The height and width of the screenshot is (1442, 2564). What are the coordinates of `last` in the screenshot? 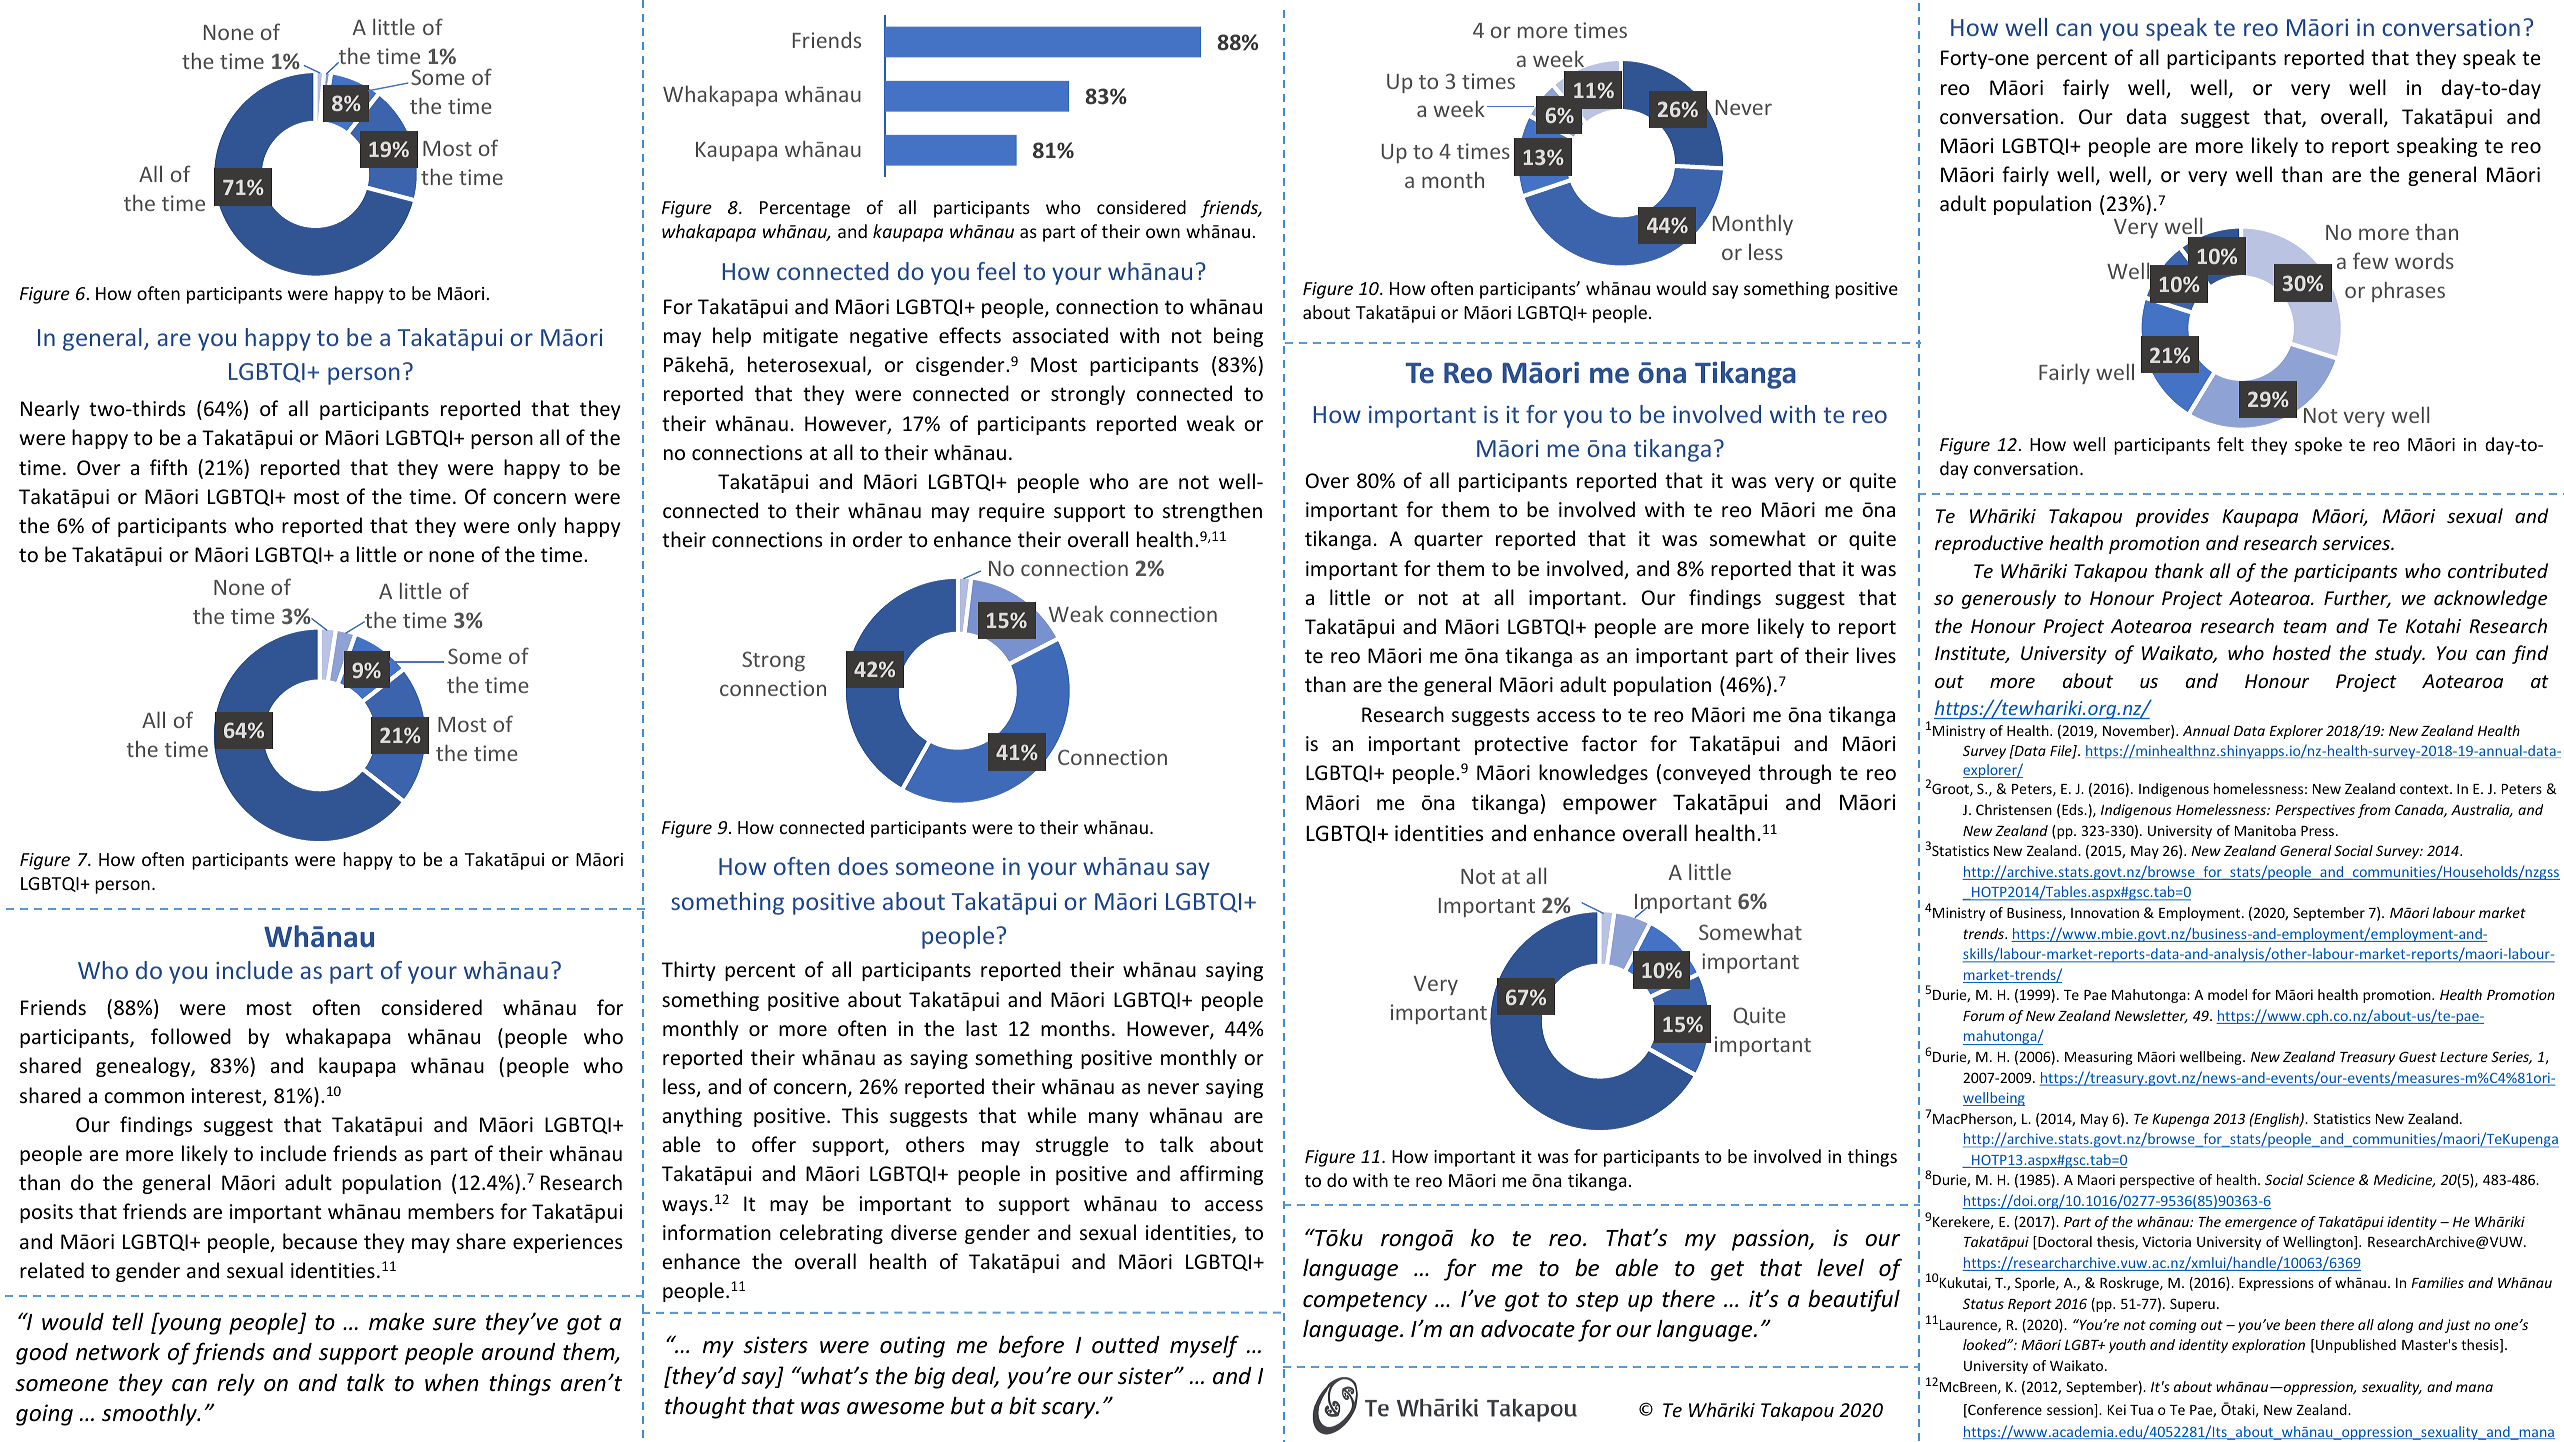 It's located at (981, 1028).
